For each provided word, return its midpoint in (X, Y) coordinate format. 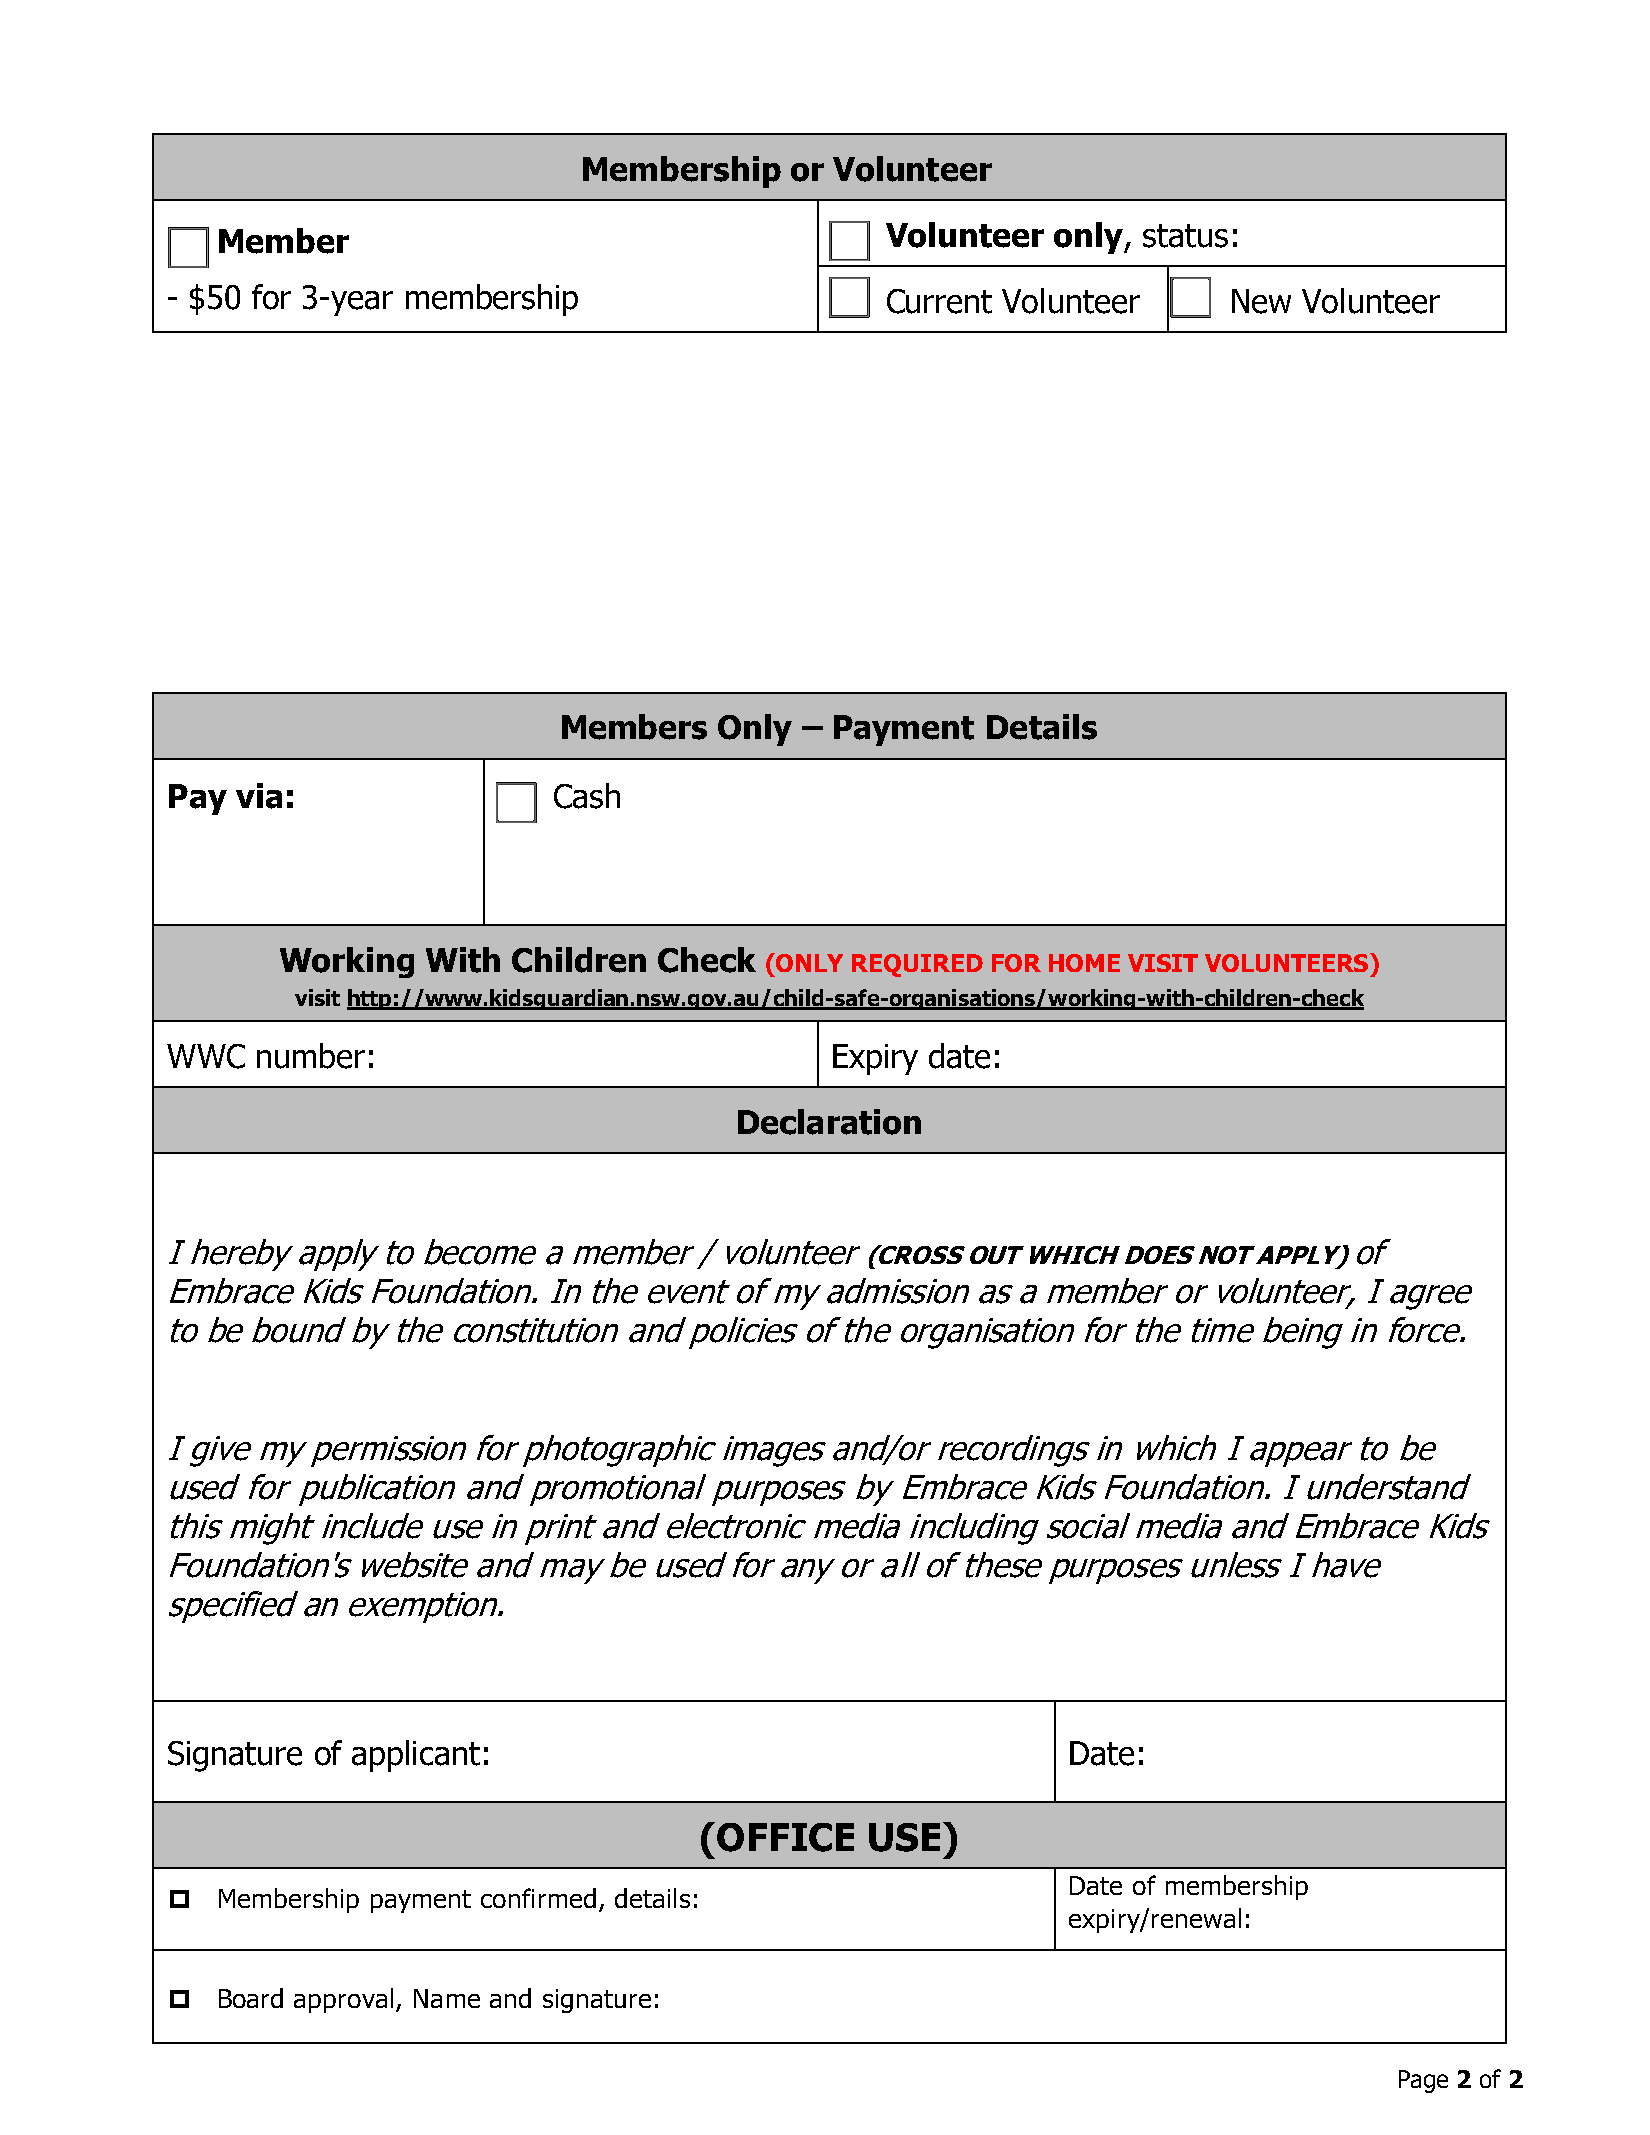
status (1185, 236)
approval (343, 2000)
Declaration (829, 1122)
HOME (1084, 963)
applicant (416, 1756)
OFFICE (785, 1837)
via (259, 796)
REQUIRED (917, 965)
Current (939, 301)
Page (1423, 2081)
